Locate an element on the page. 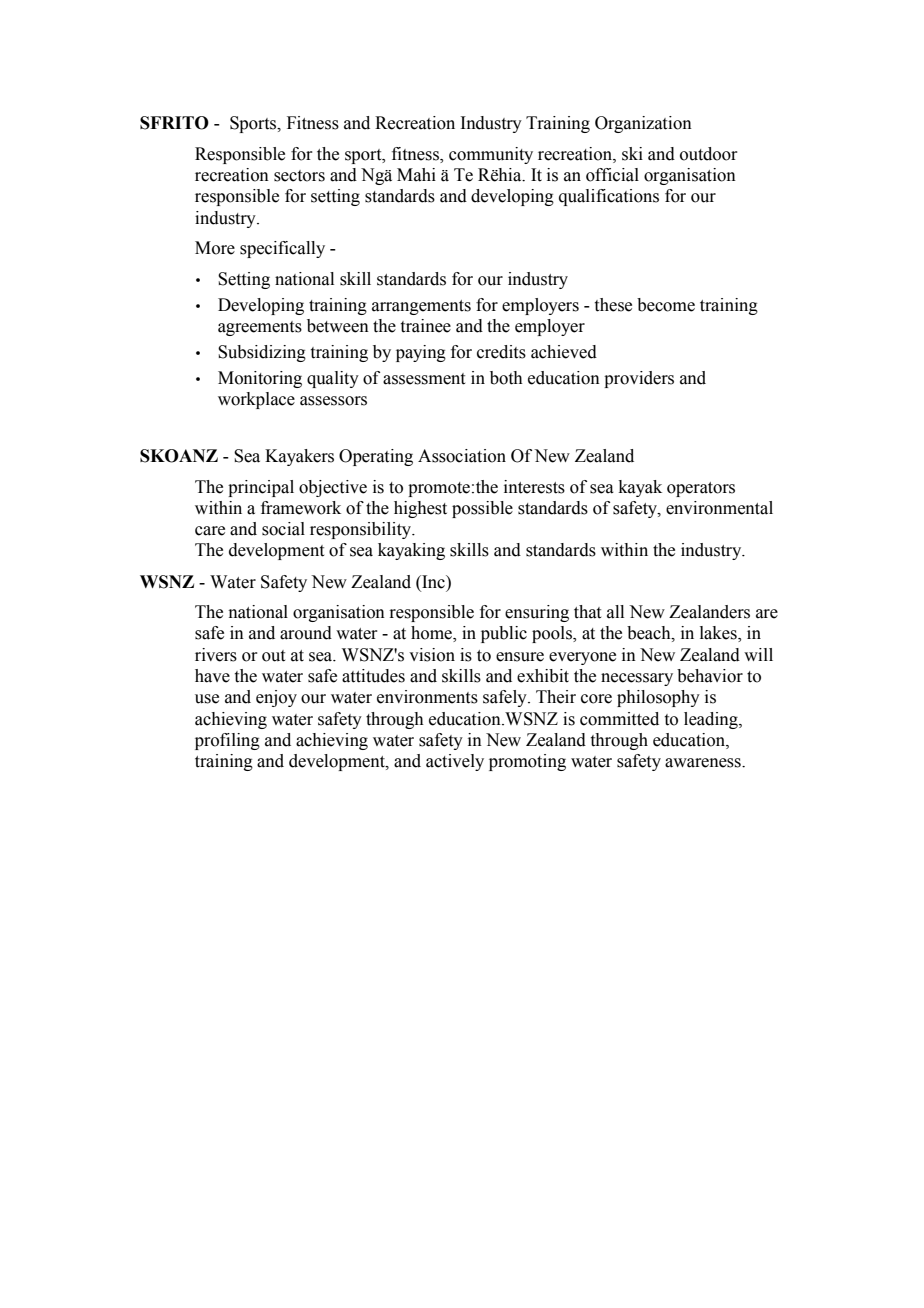  agreements is located at coordinates (260, 328).
